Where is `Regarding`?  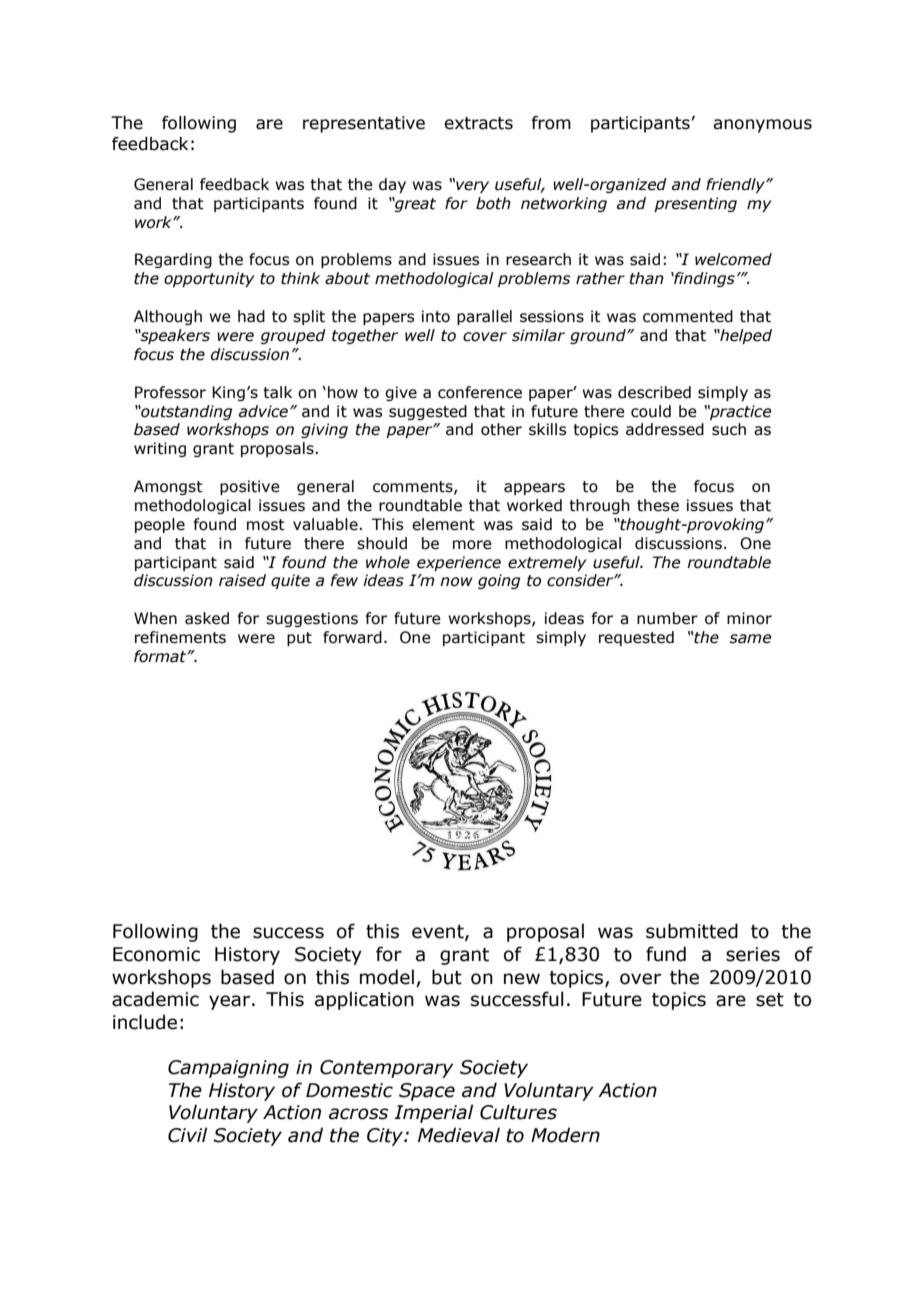 Regarding is located at coordinates (173, 260).
